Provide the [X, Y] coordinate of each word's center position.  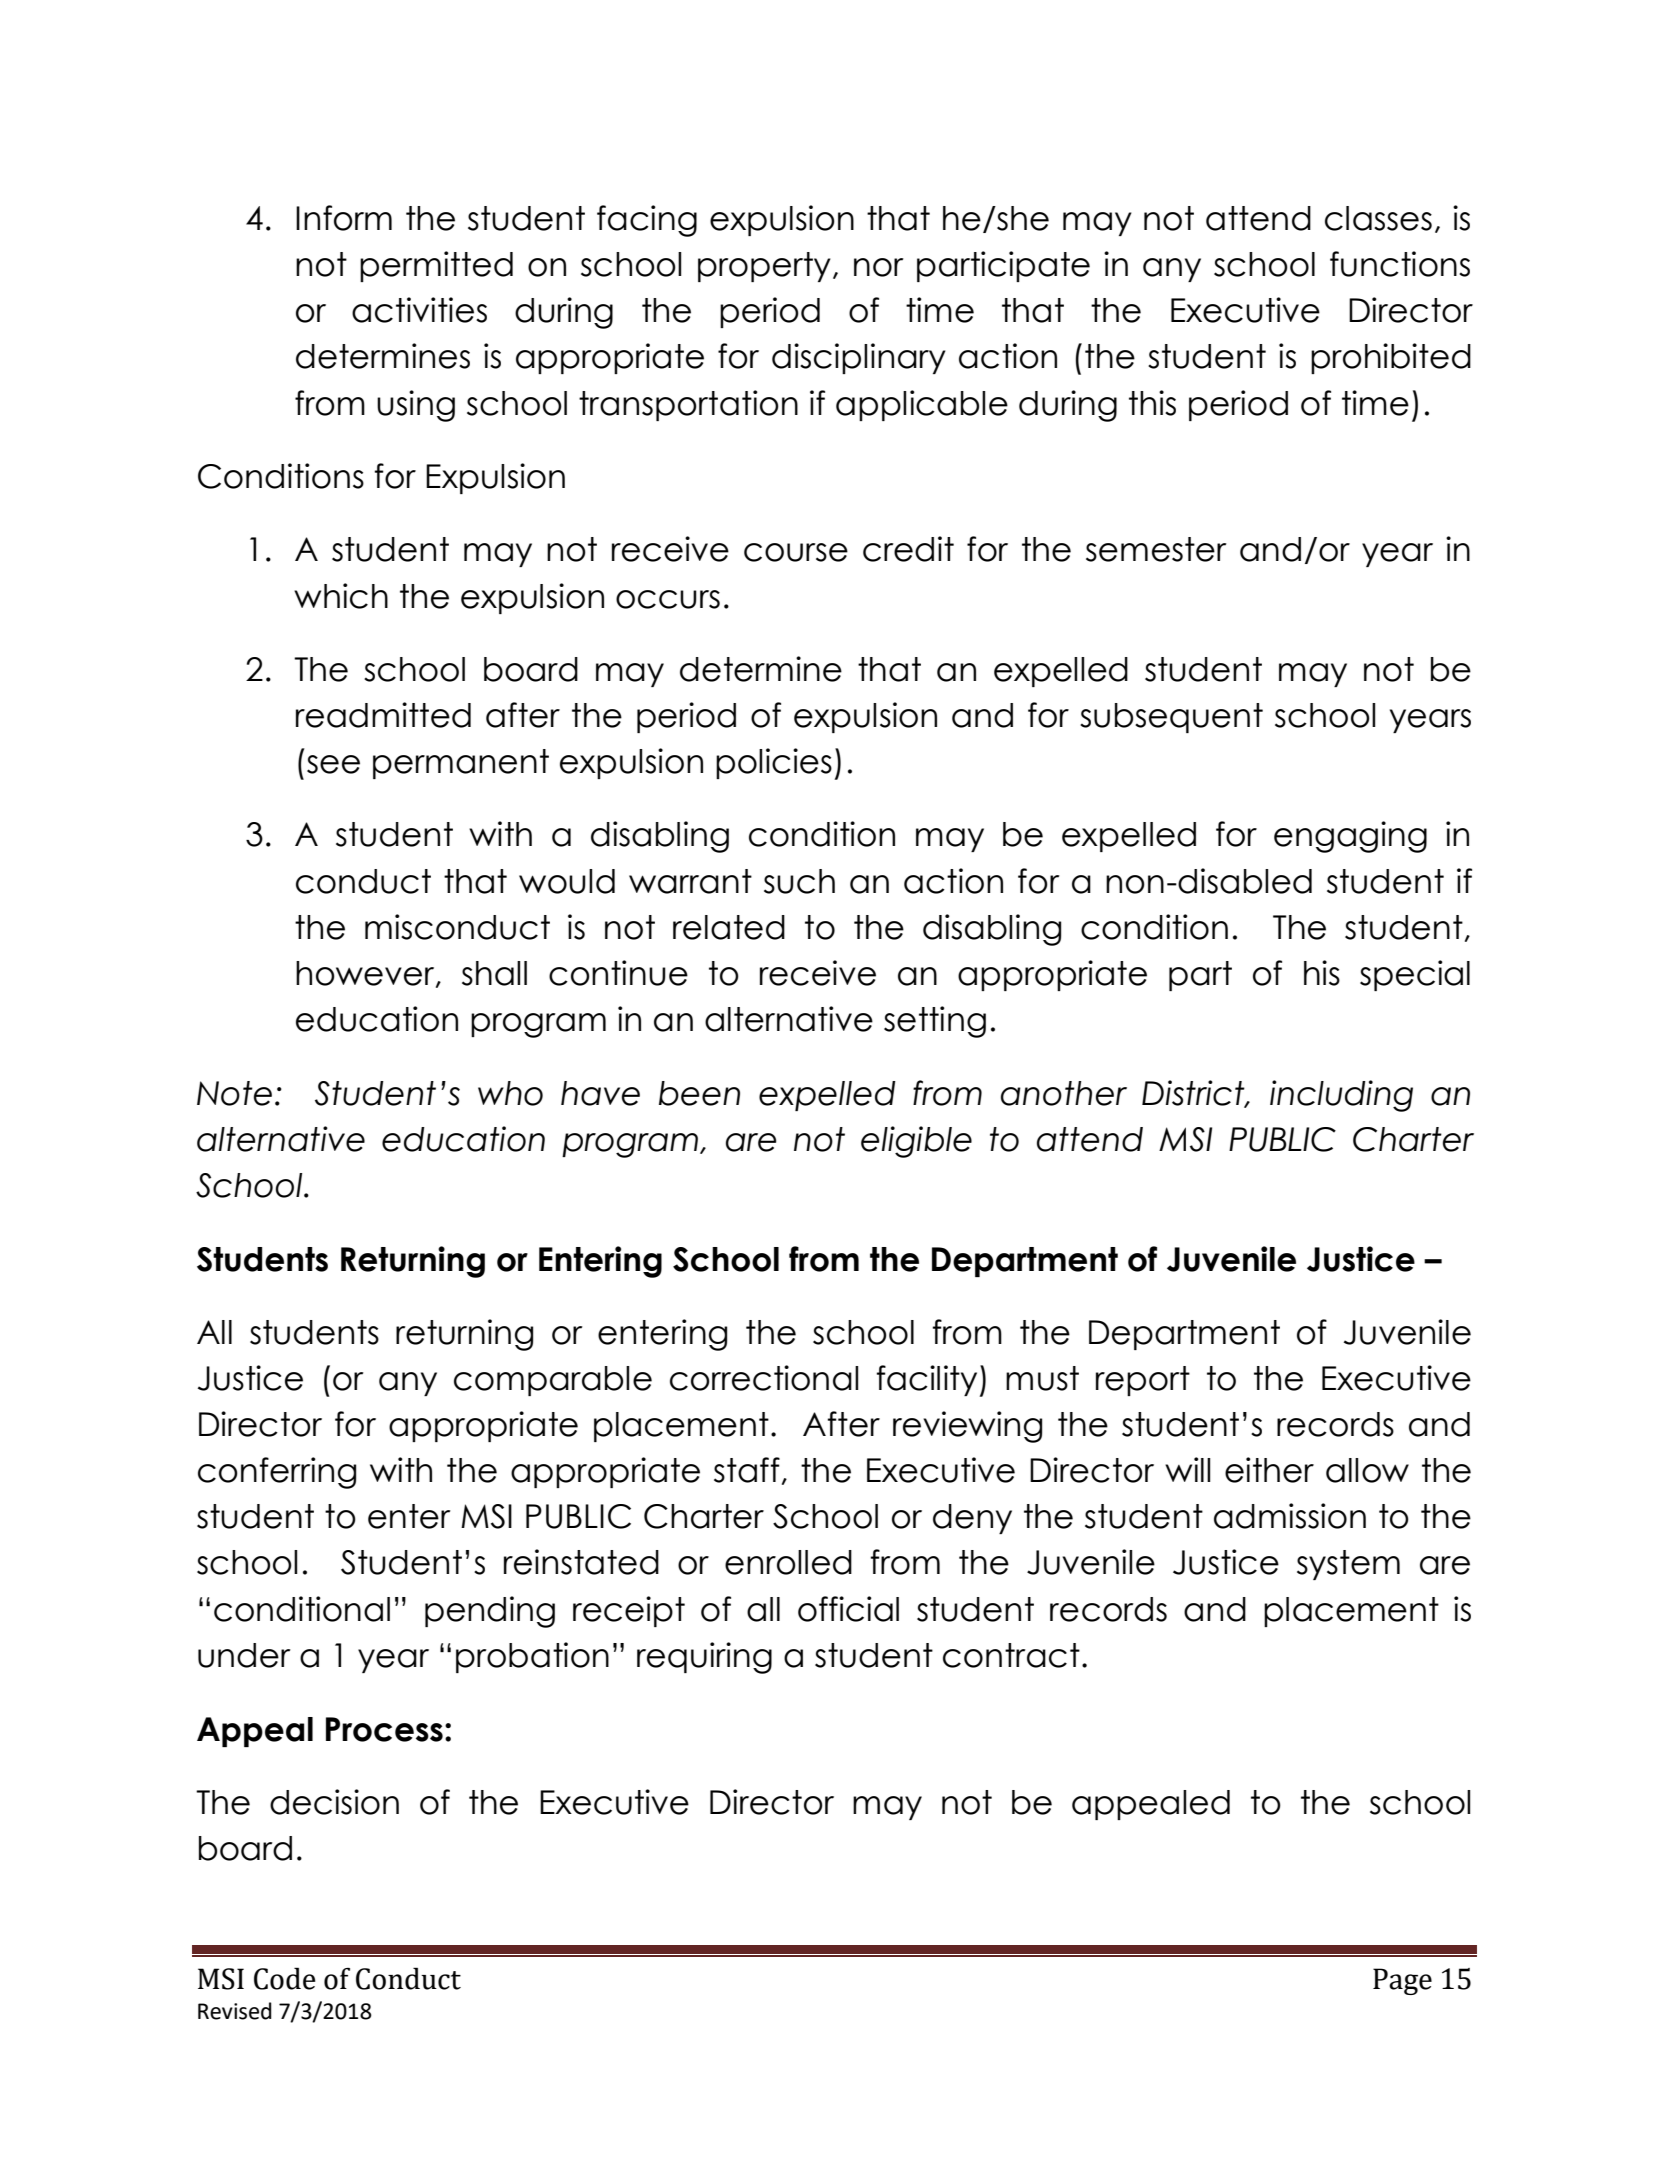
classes [1378, 218]
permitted [436, 266]
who [510, 1093]
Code [284, 1978]
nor [879, 267]
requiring [704, 1658]
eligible [916, 1142]
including [1341, 1096]
